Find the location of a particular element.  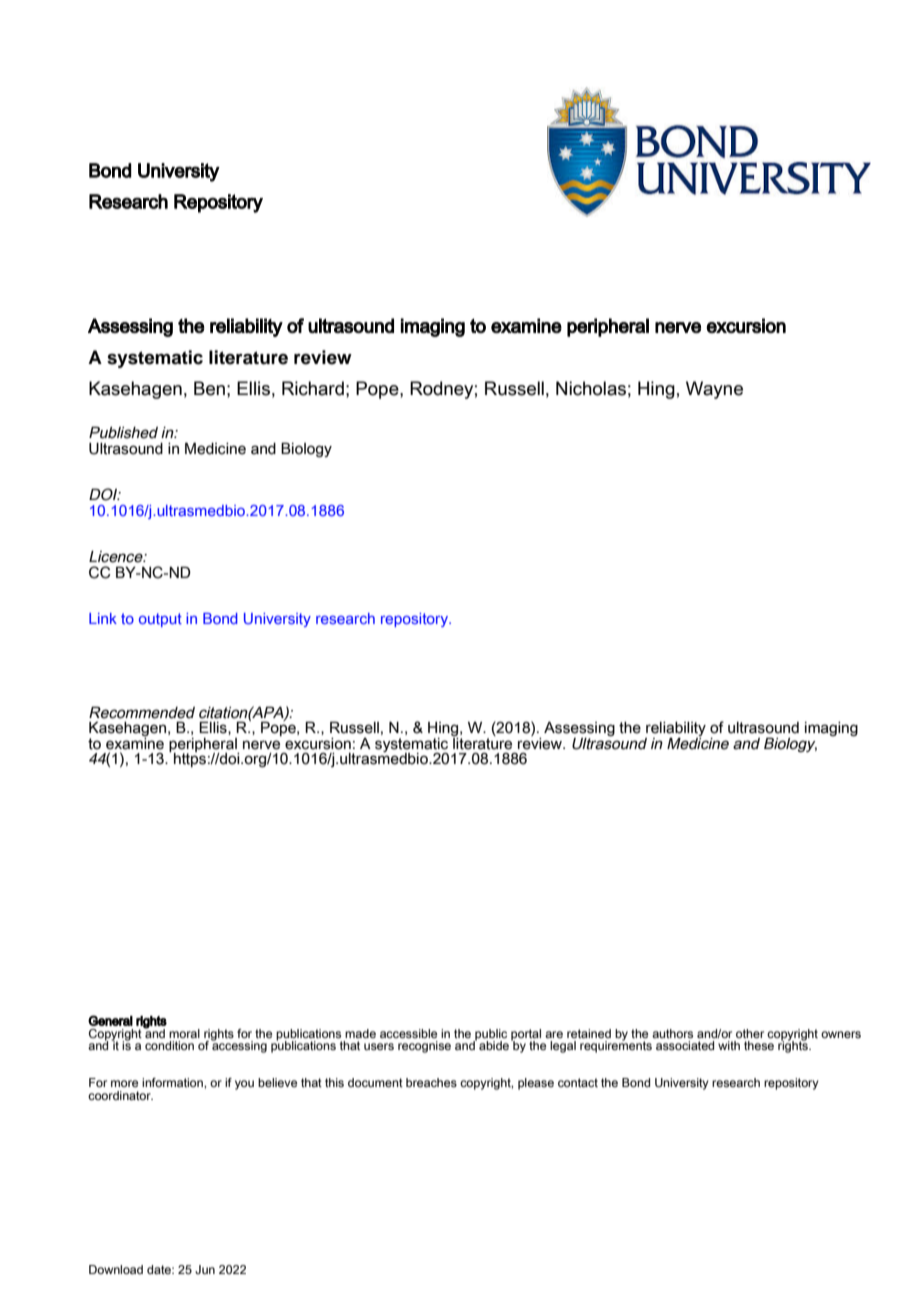

Jun is located at coordinates (205, 1269).
